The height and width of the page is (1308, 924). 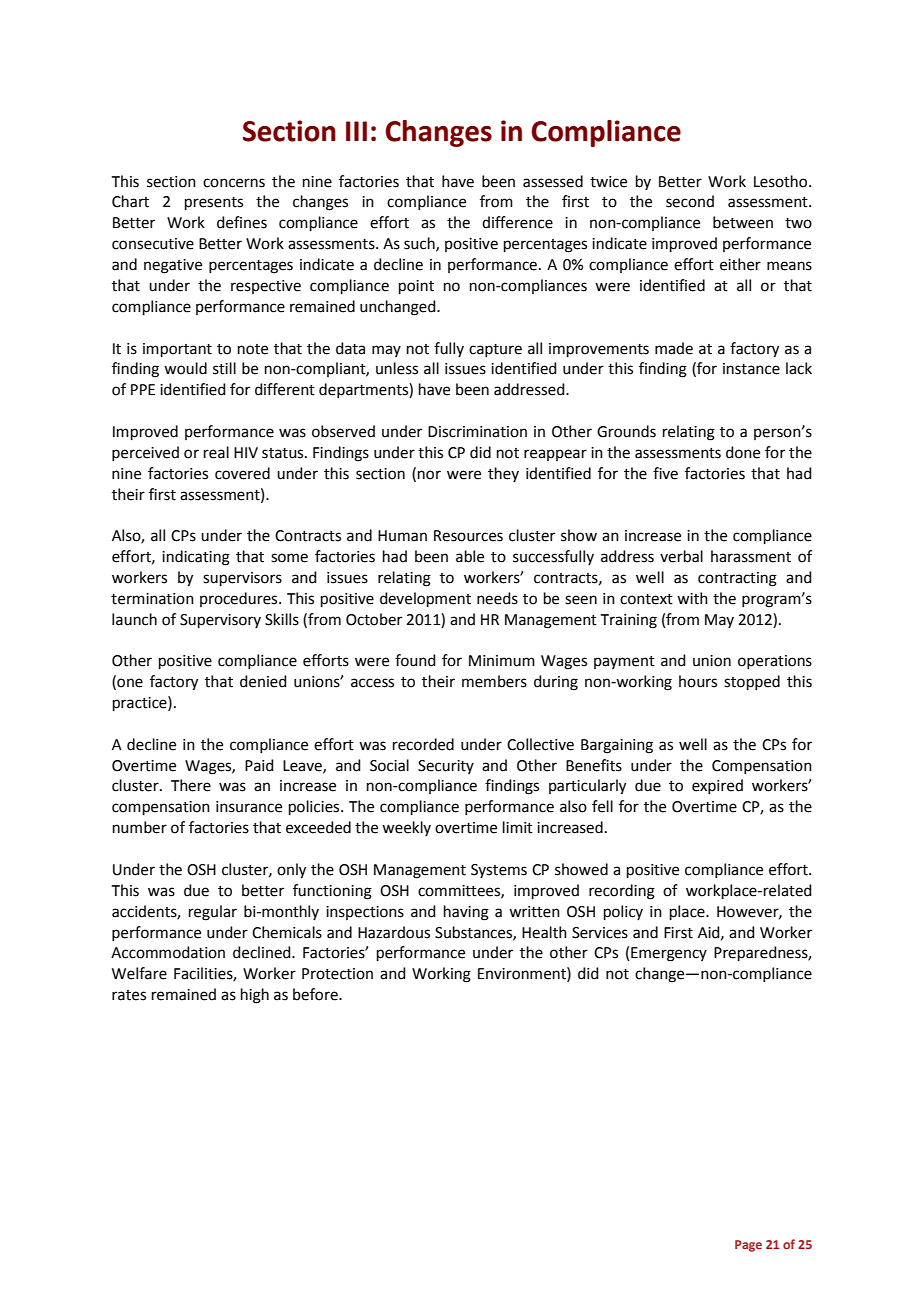 I want to click on difference, so click(x=517, y=222).
